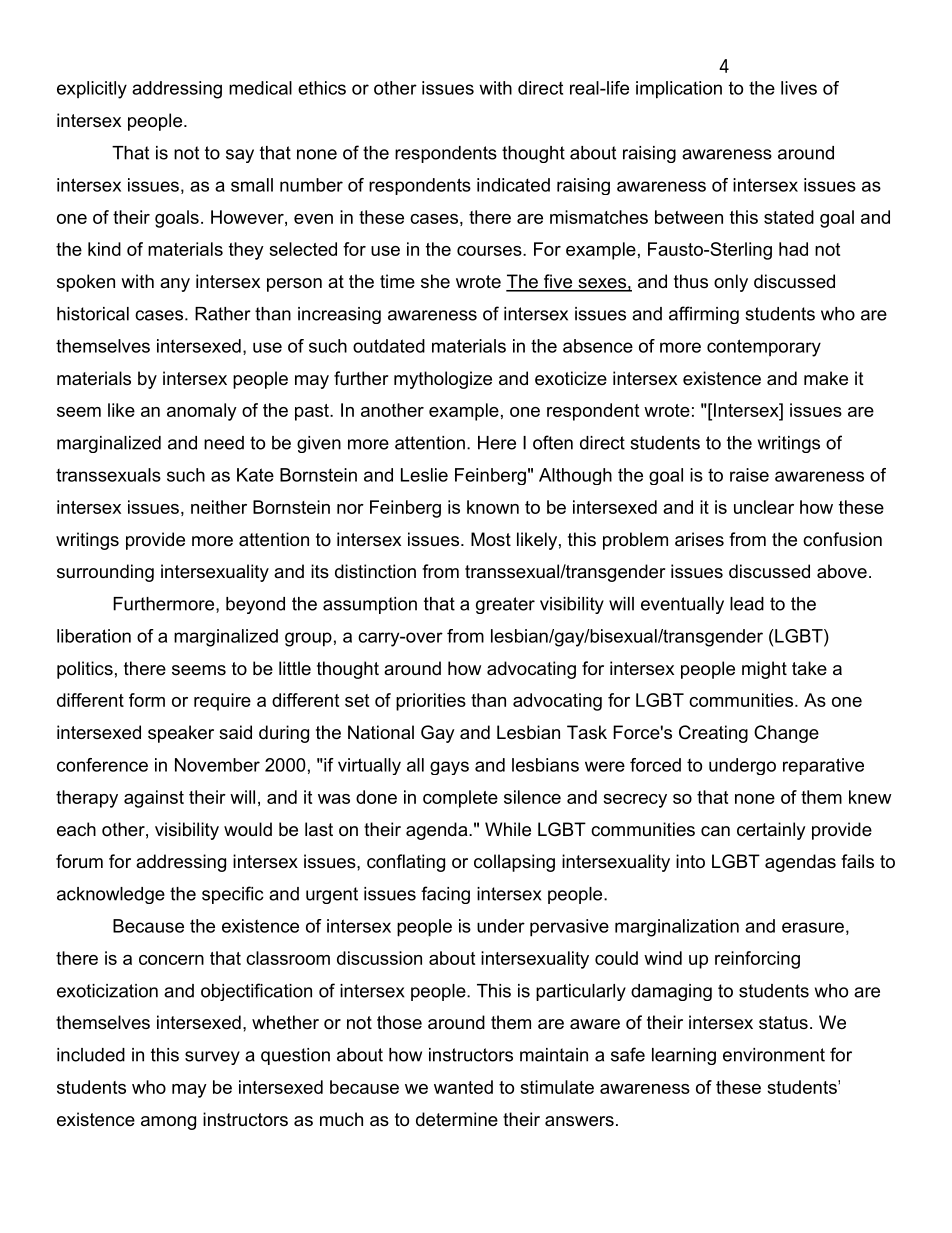 The height and width of the document is (1233, 952). I want to click on indicated, so click(513, 185).
